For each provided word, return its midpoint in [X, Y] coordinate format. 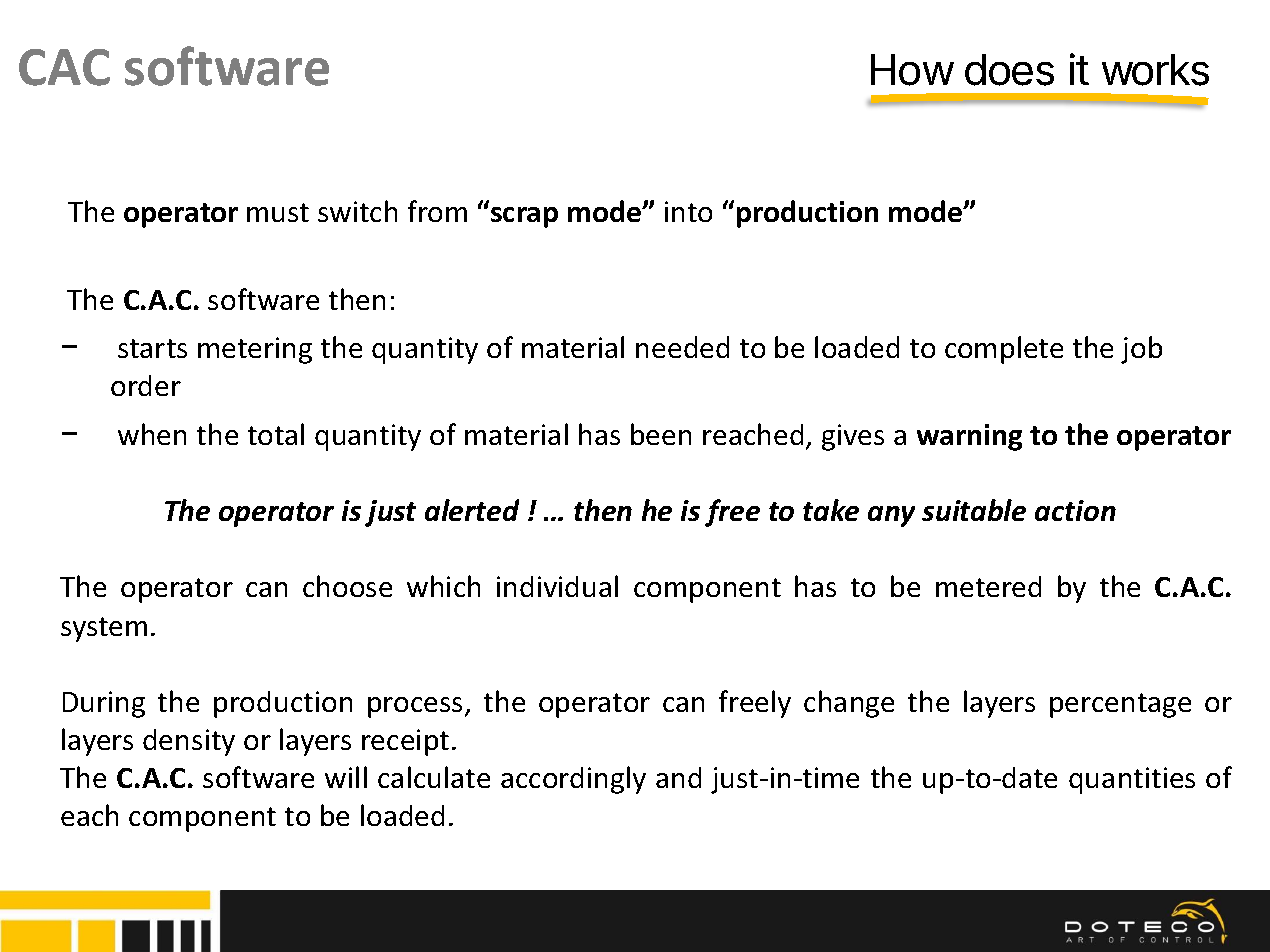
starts [152, 348]
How [912, 70]
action [1075, 510]
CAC [64, 67]
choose [347, 586]
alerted [472, 510]
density [189, 742]
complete [1004, 350]
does [1009, 70]
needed [682, 347]
